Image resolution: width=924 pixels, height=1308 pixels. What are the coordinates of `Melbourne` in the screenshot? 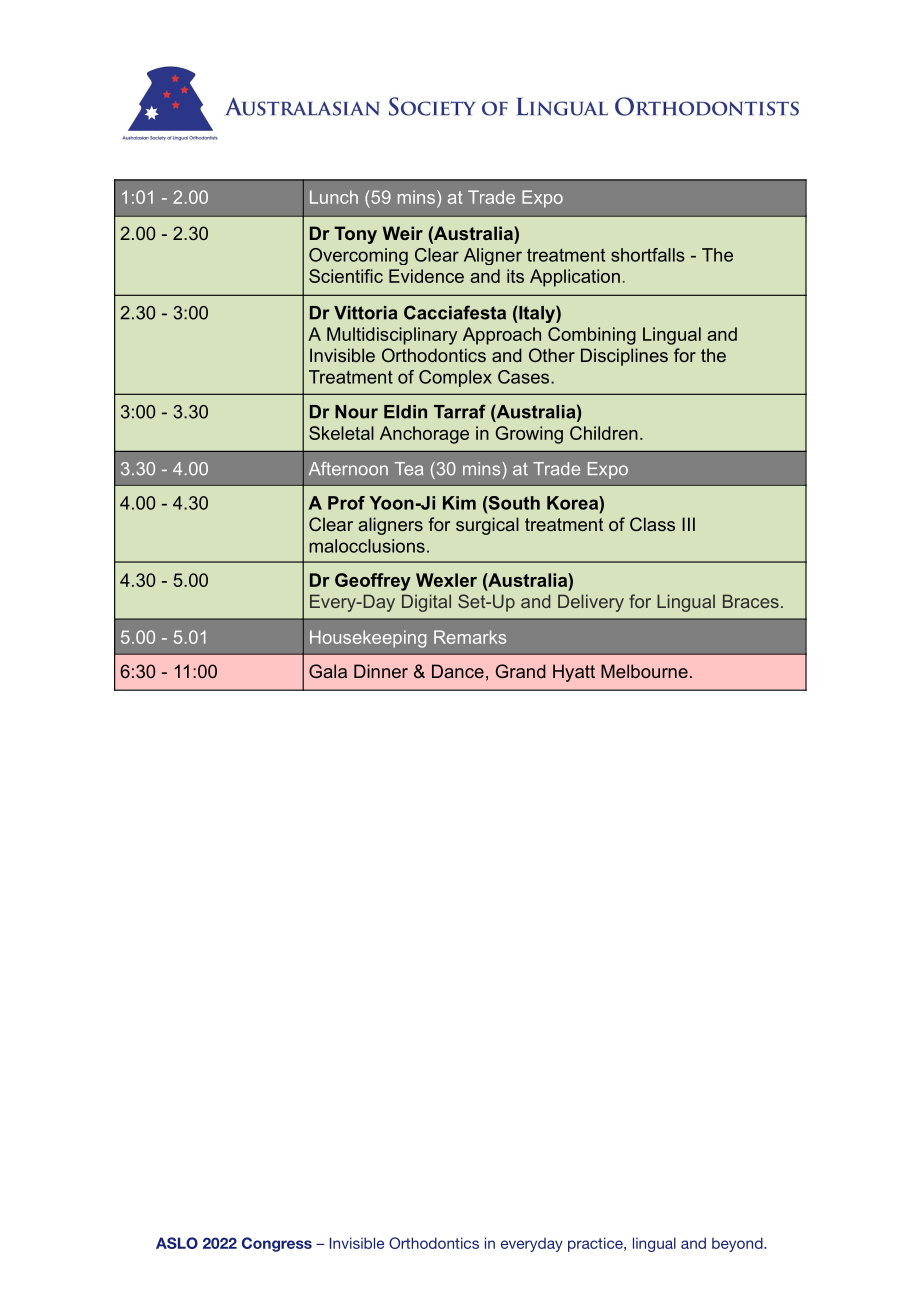 It's located at (644, 671).
